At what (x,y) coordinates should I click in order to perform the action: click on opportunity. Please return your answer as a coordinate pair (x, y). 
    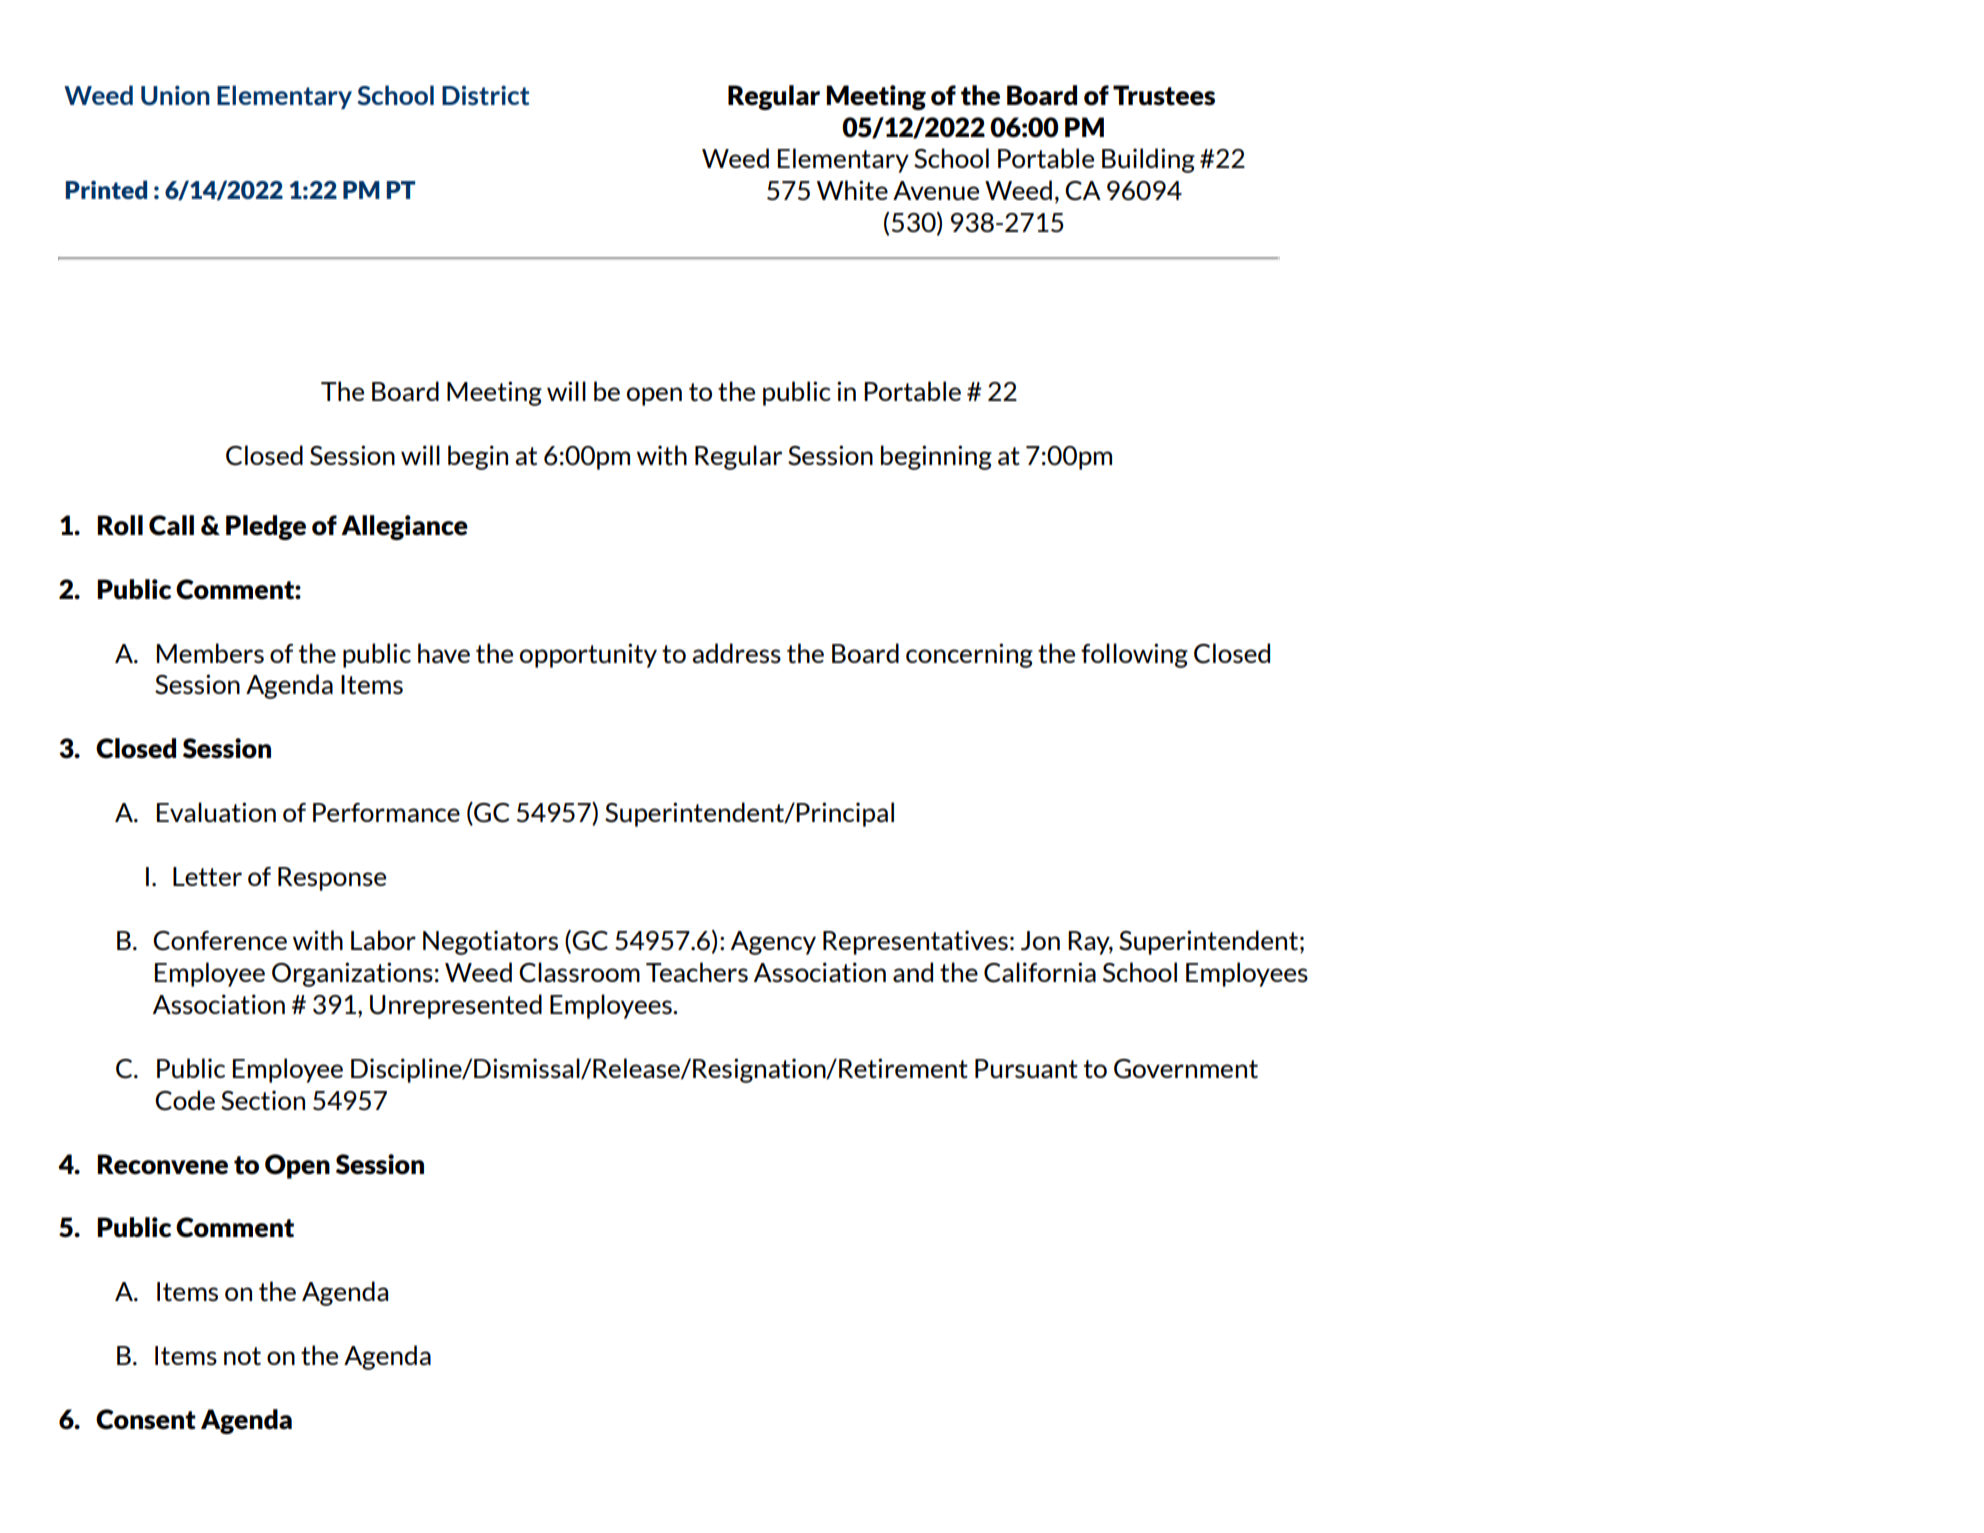
    Looking at the image, I should click on (588, 655).
